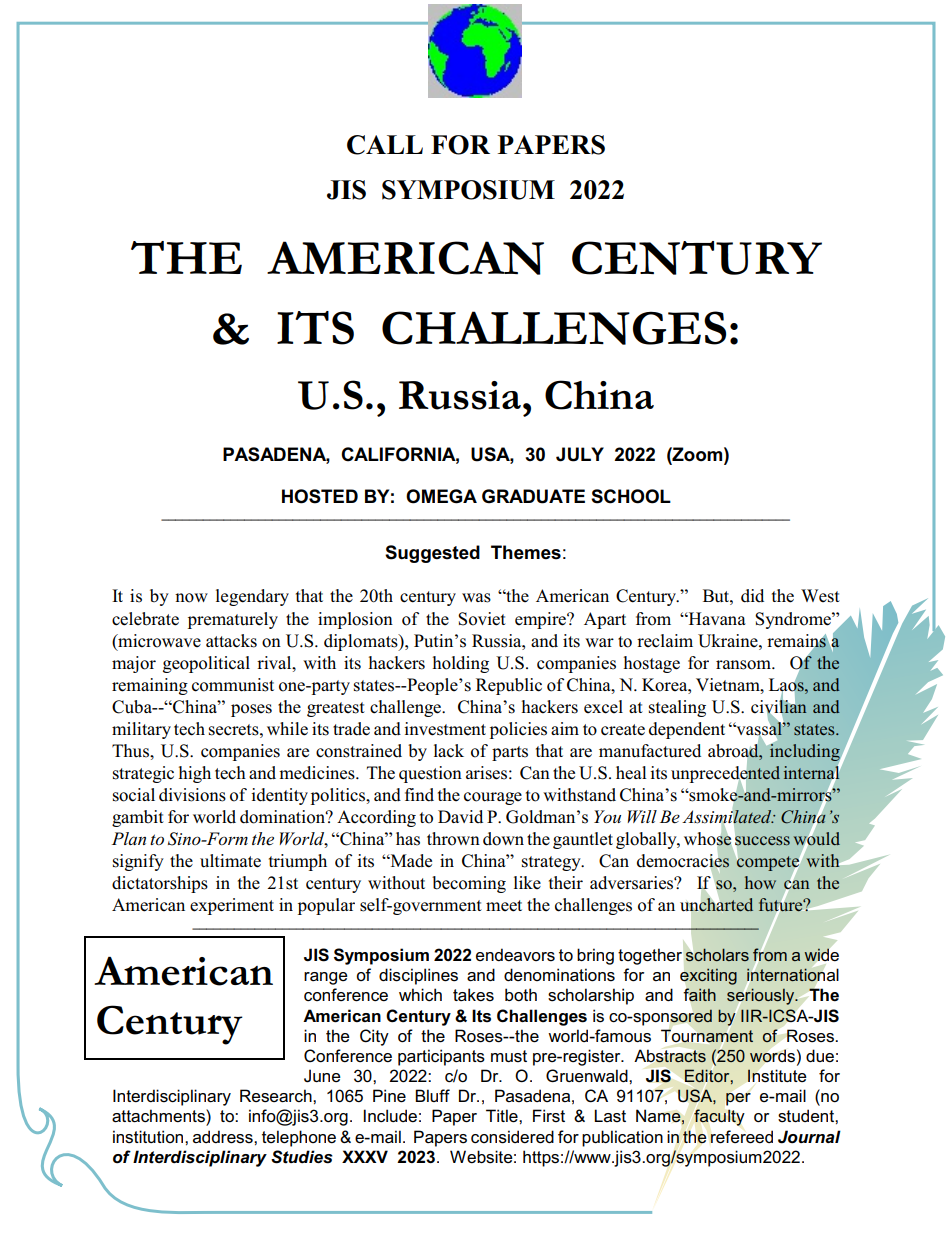 The width and height of the document is (952, 1233). Describe the element at coordinates (385, 145) in the document. I see `CALL` at that location.
